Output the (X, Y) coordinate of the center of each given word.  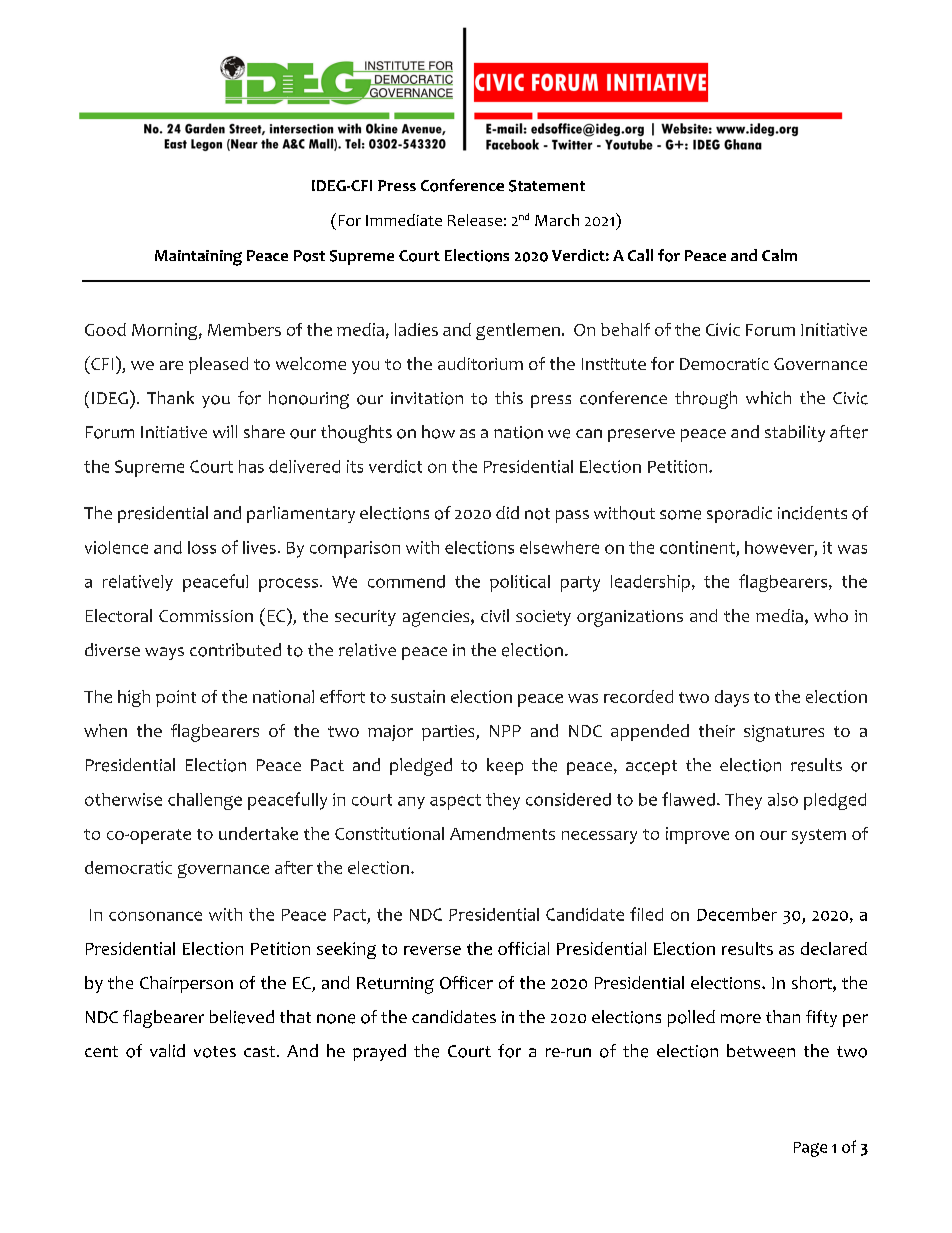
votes (215, 1052)
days (732, 698)
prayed (379, 1052)
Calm (779, 255)
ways (164, 653)
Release (475, 220)
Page (810, 1149)
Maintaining (198, 258)
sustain (418, 696)
